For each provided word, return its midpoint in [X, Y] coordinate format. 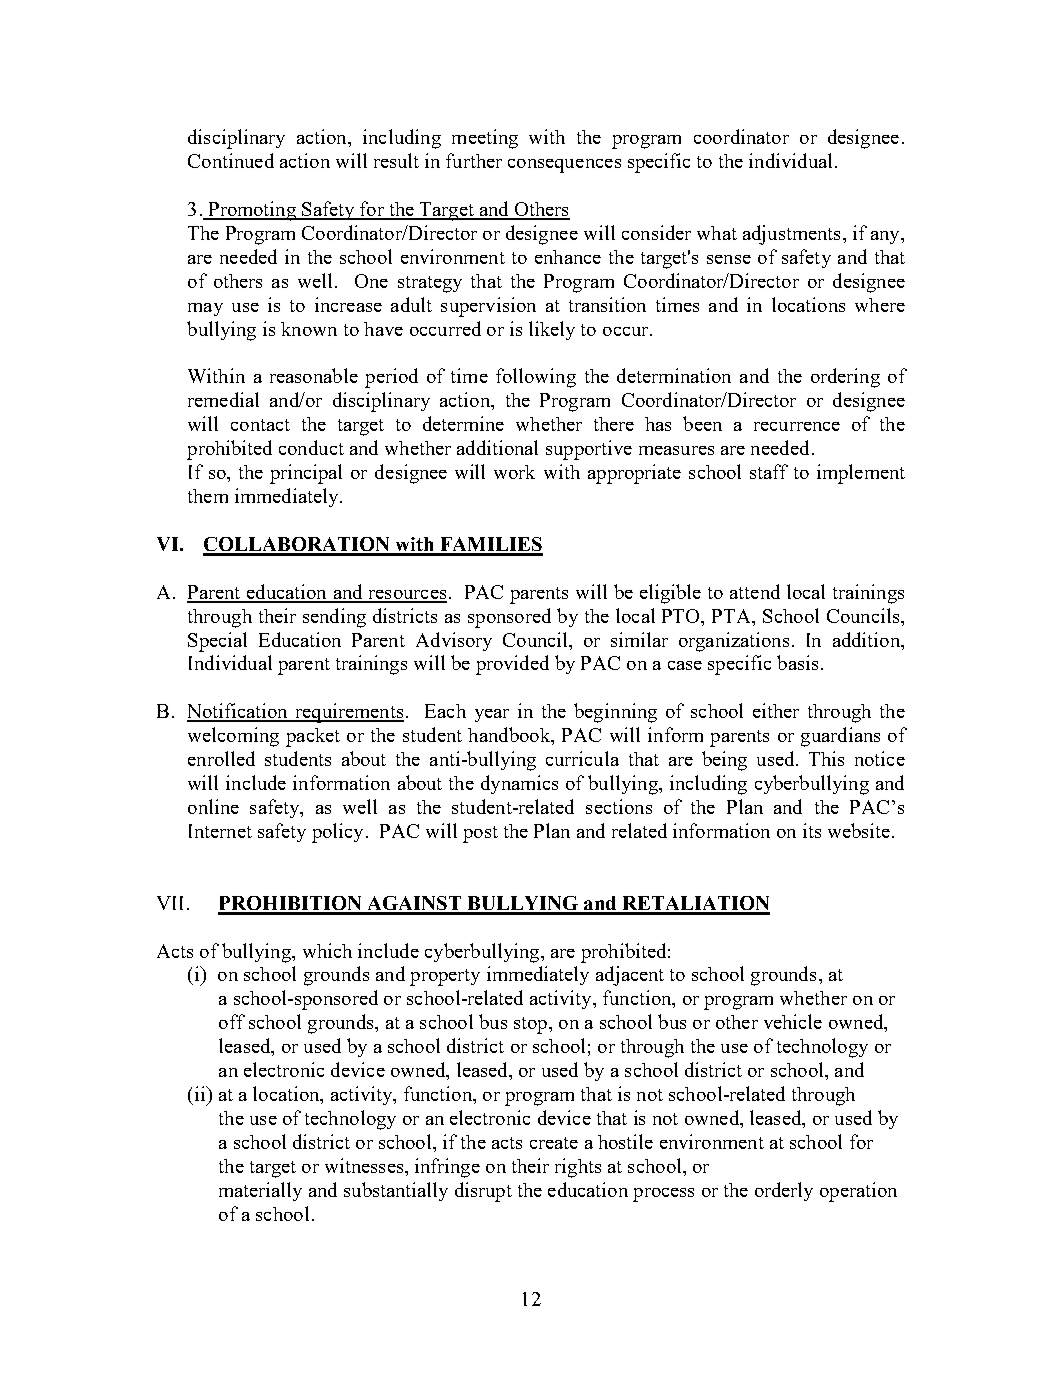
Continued [231, 160]
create [554, 1143]
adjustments [791, 235]
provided [512, 665]
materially [260, 1191]
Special [217, 642]
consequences [564, 166]
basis [797, 662]
